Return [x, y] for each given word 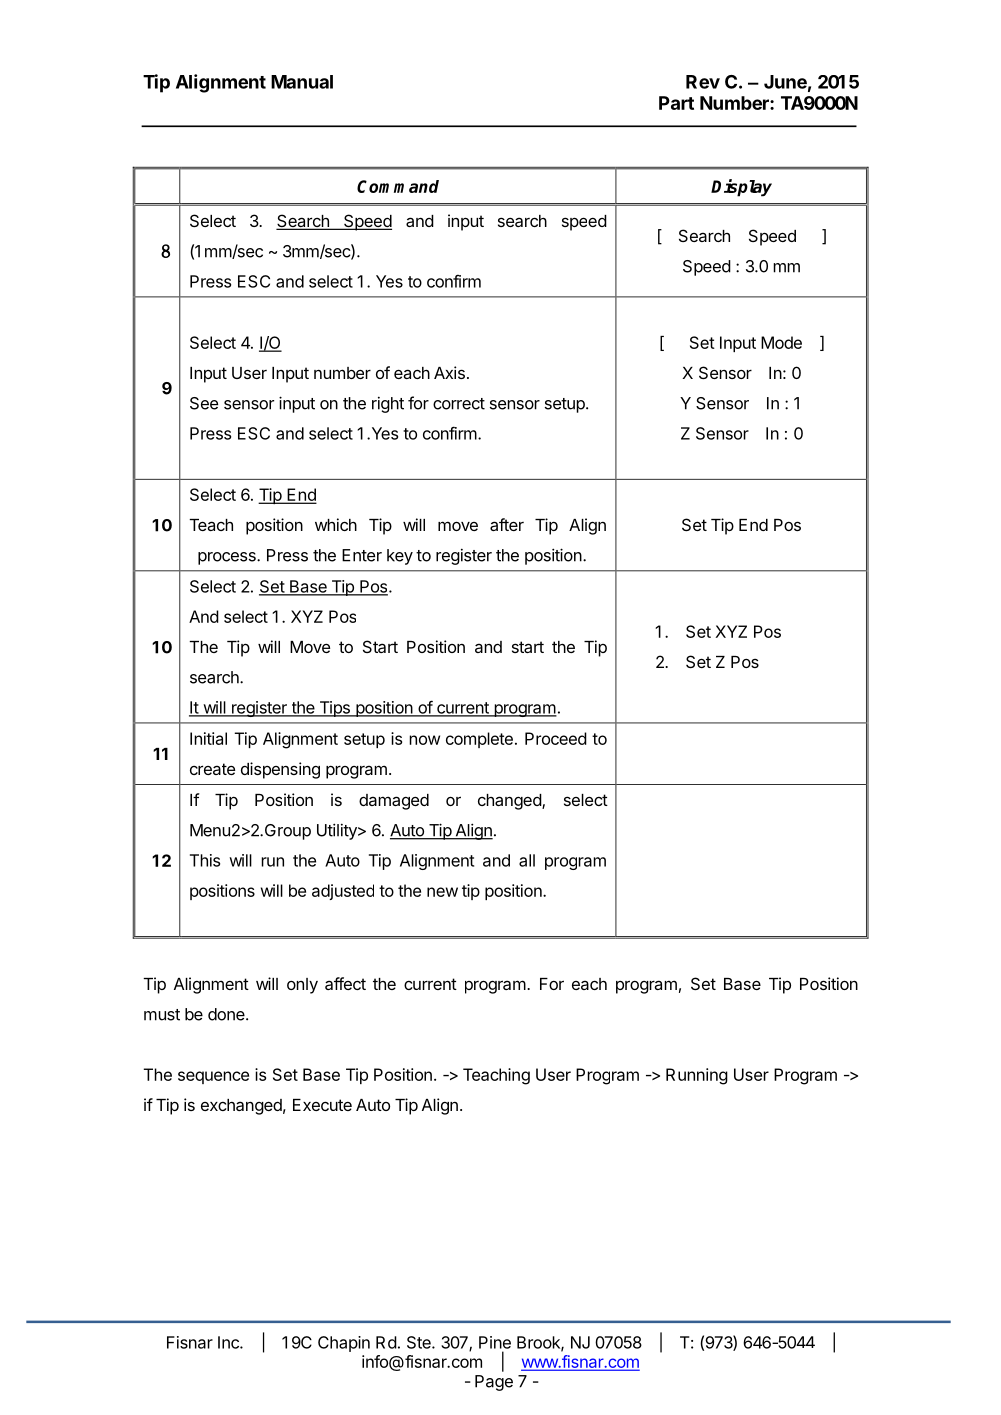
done [227, 1014]
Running [697, 1076]
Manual [302, 82]
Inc [229, 1342]
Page [494, 1383]
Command [398, 186]
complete [479, 740]
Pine [495, 1342]
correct [459, 404]
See [204, 403]
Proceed [556, 738]
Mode [781, 342]
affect [345, 983]
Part [676, 103]
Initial [208, 738]
